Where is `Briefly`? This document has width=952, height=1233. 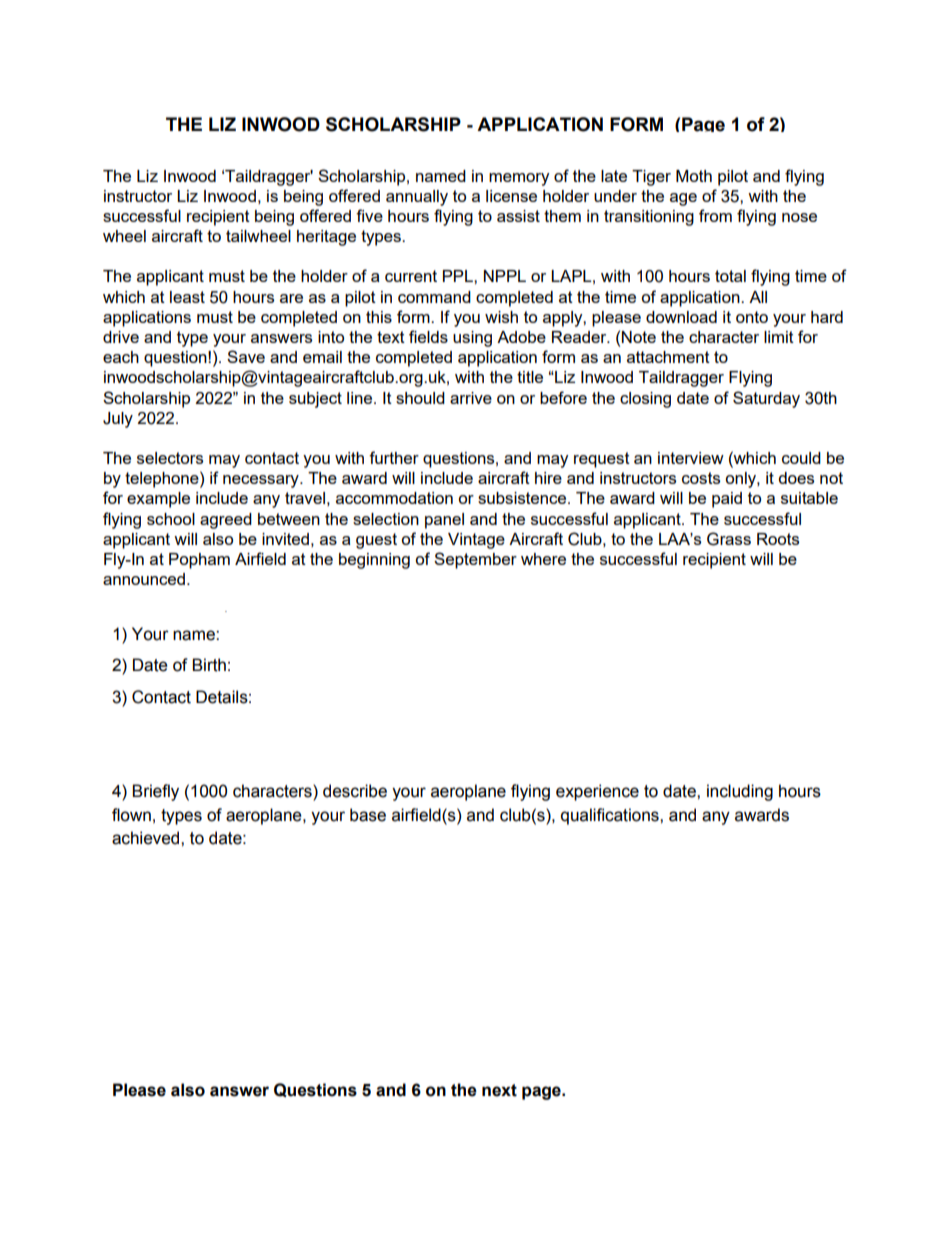 Briefly is located at coordinates (155, 792).
